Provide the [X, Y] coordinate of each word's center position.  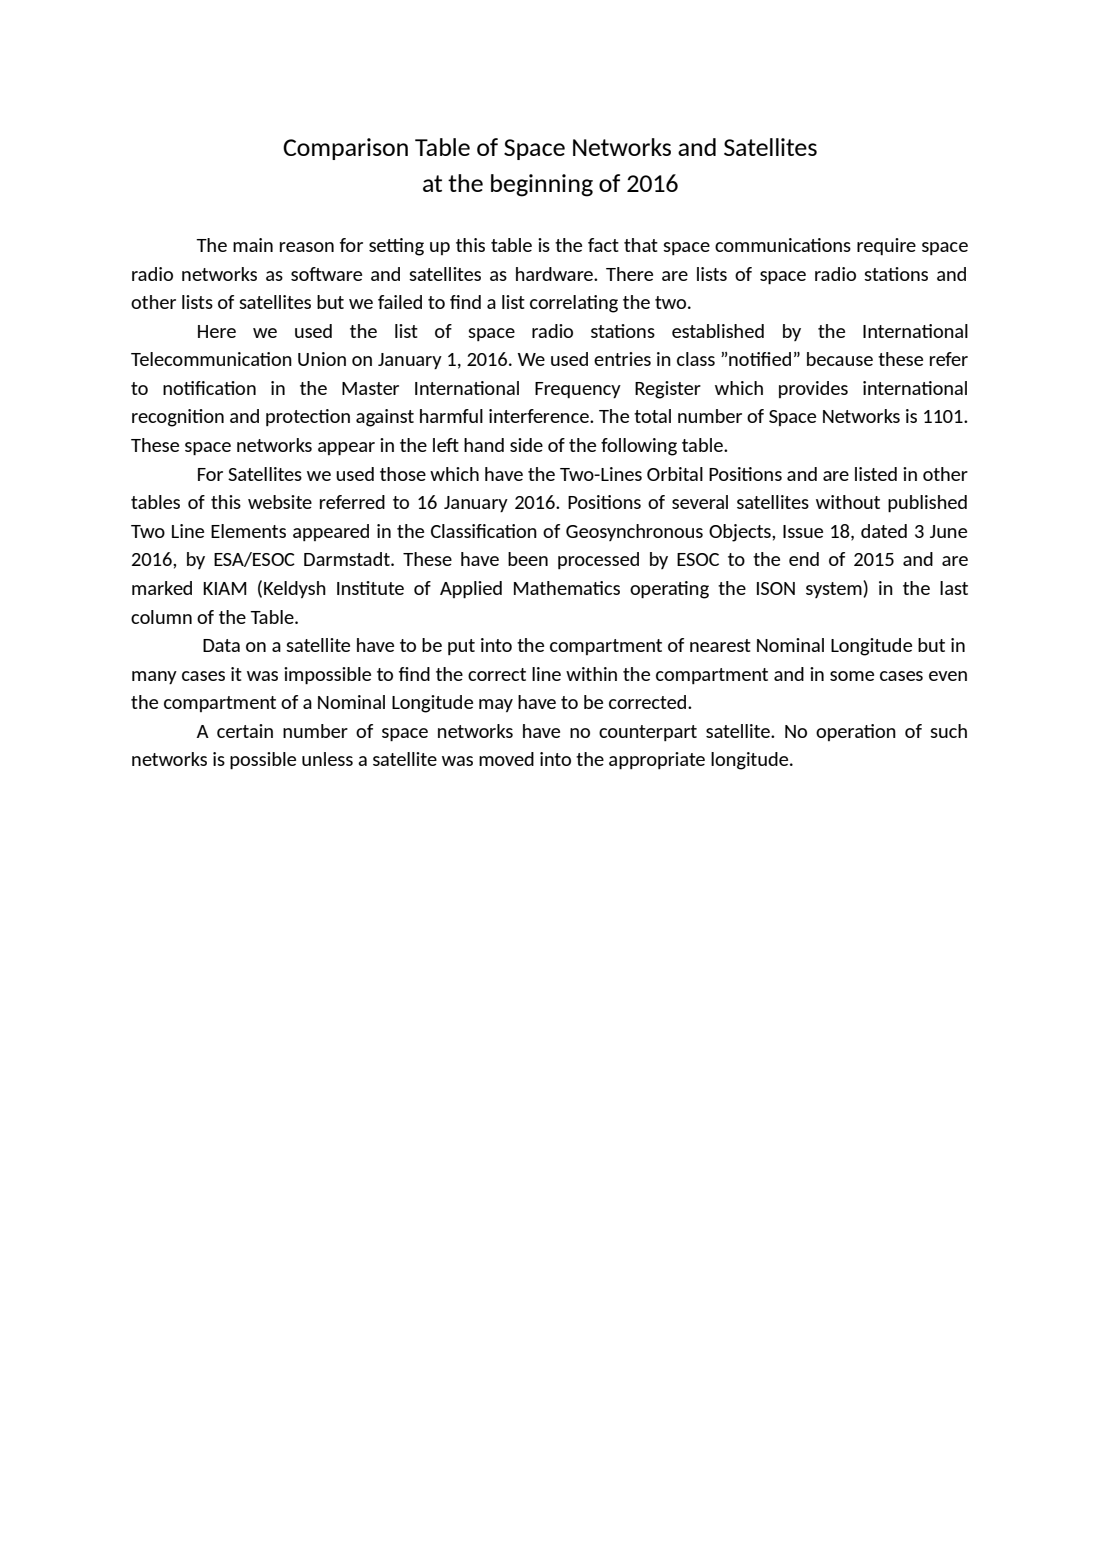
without [848, 502]
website [280, 502]
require [886, 246]
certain [245, 731]
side [526, 445]
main [253, 245]
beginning [542, 185]
